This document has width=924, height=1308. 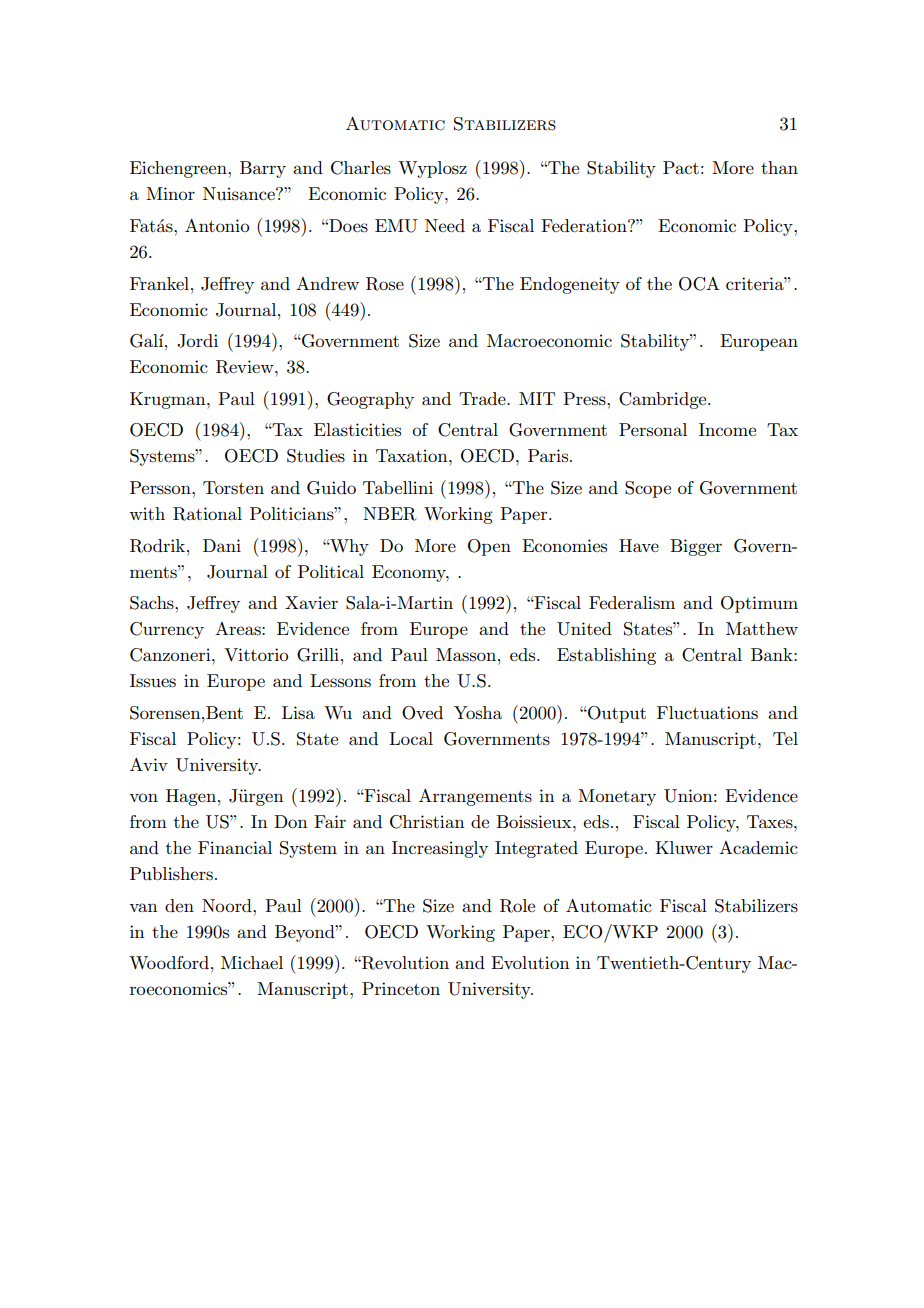 What do you see at coordinates (153, 681) in the document?
I see `Issues` at bounding box center [153, 681].
